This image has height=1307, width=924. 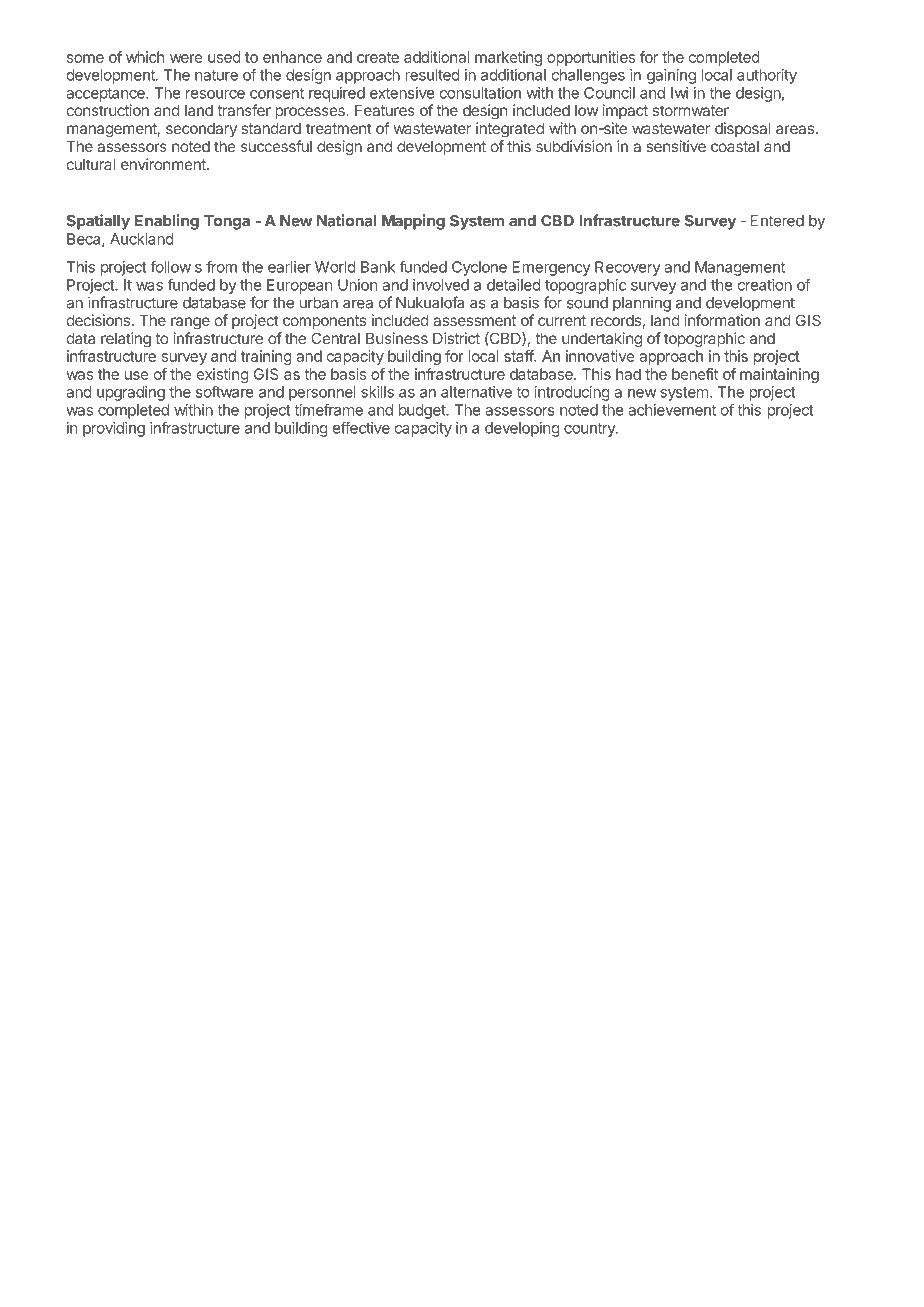 What do you see at coordinates (672, 410) in the image?
I see `achievement` at bounding box center [672, 410].
